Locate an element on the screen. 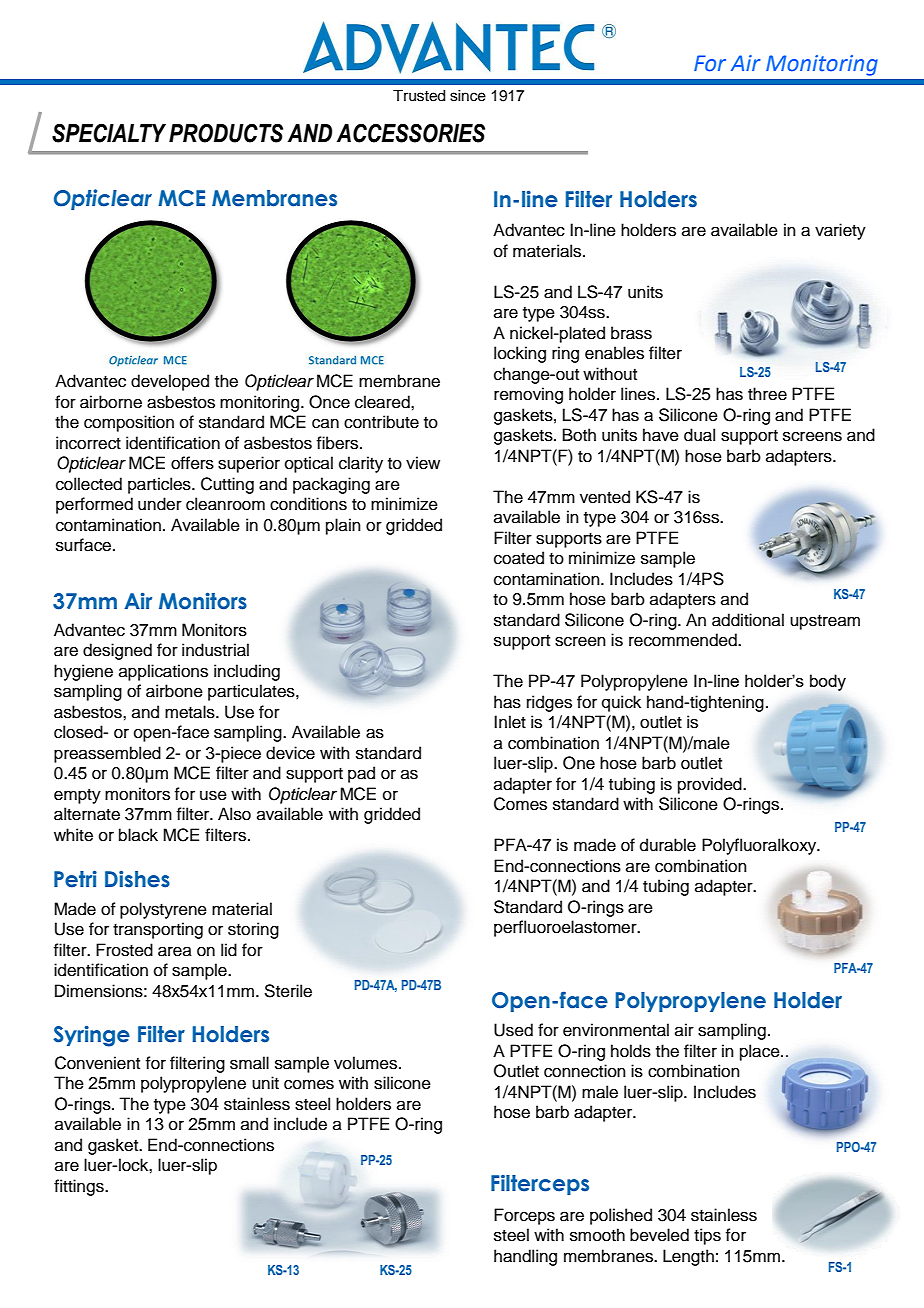 The height and width of the screenshot is (1308, 924). Inlet is located at coordinates (510, 722).
